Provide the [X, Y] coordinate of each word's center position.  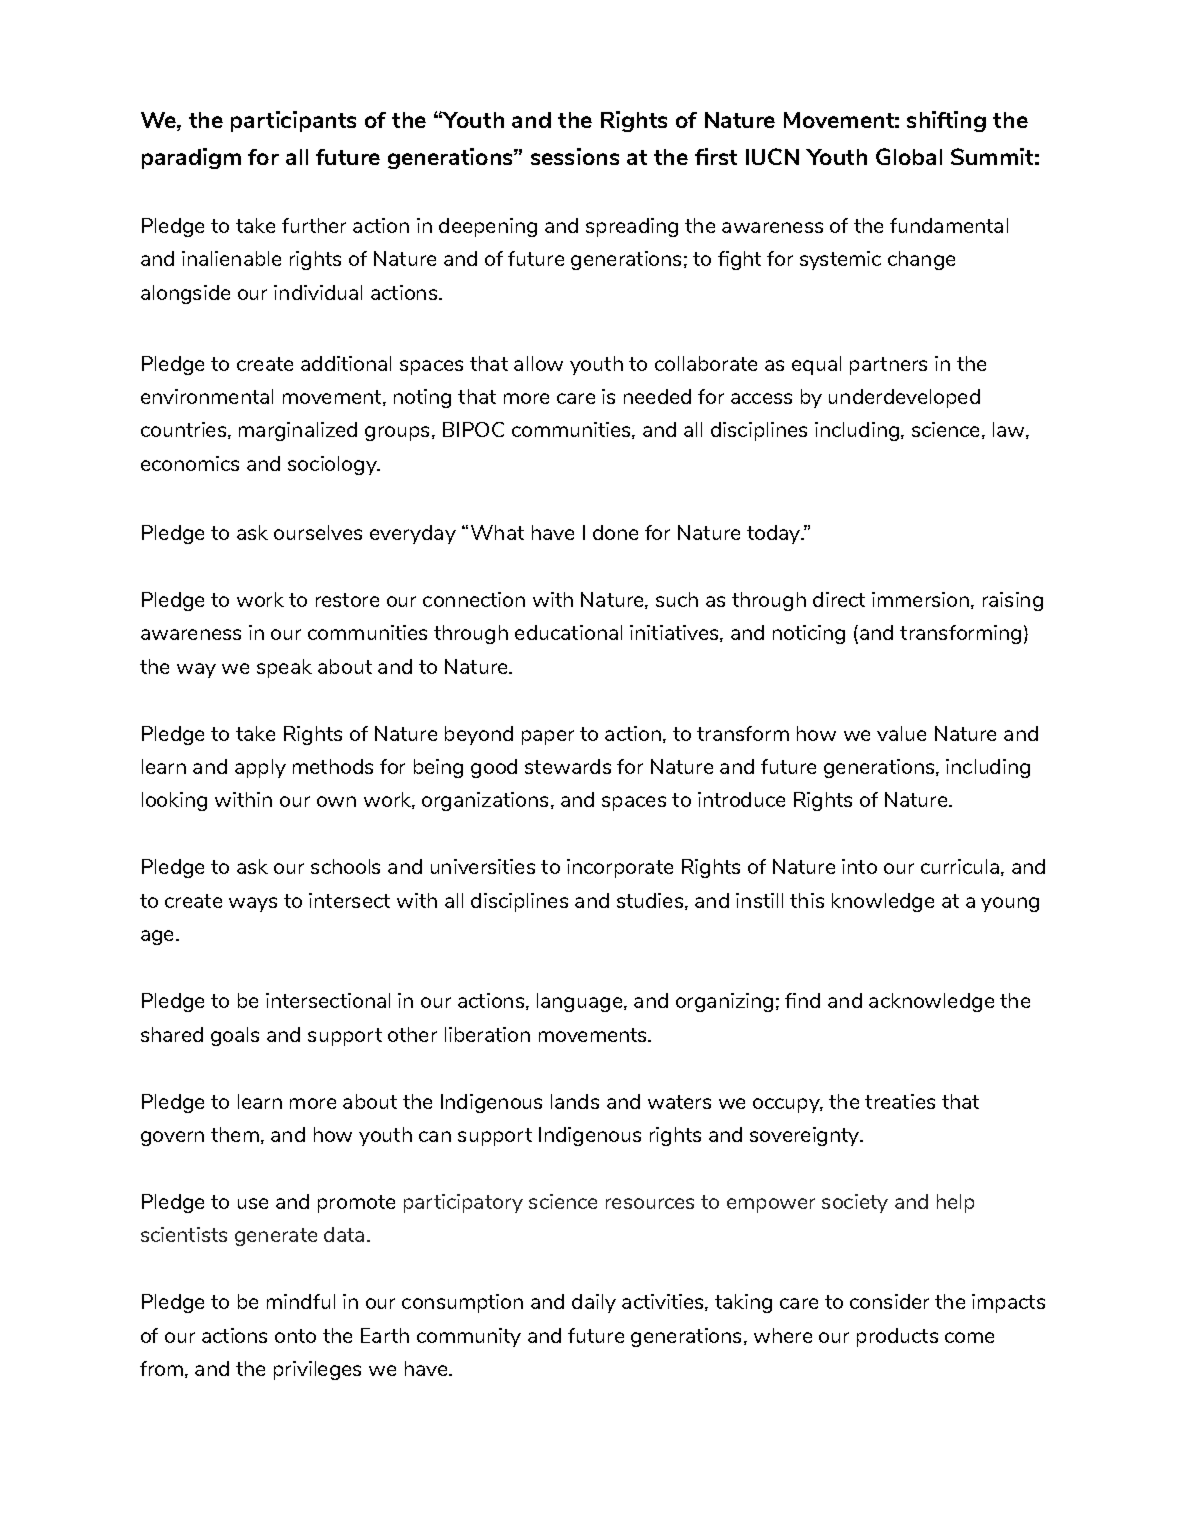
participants [293, 121]
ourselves [318, 532]
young [1010, 904]
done [615, 532]
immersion [920, 599]
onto [295, 1336]
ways [253, 904]
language [579, 1002]
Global [909, 156]
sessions [575, 156]
